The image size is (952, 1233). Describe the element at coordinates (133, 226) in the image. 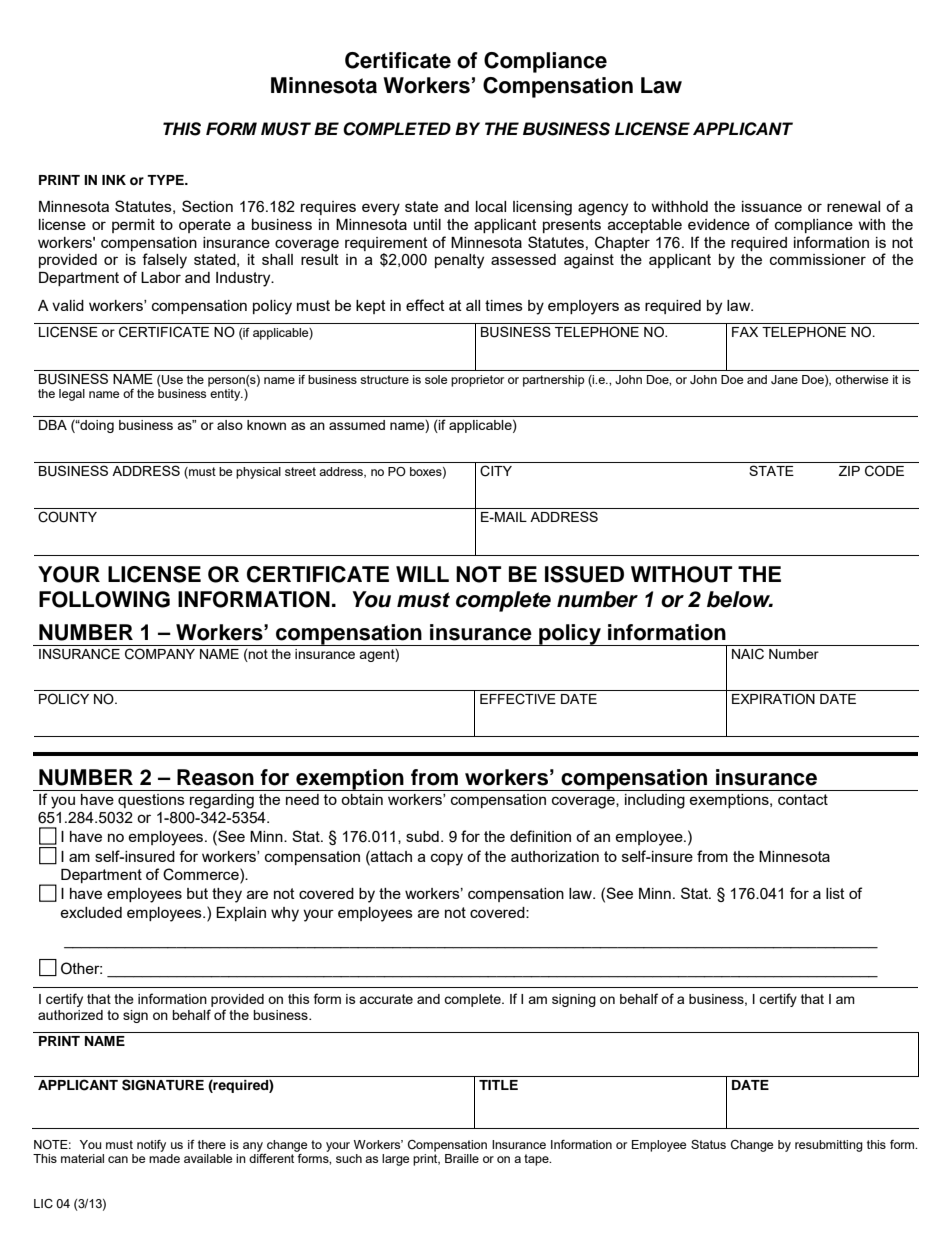

I see `permit` at that location.
